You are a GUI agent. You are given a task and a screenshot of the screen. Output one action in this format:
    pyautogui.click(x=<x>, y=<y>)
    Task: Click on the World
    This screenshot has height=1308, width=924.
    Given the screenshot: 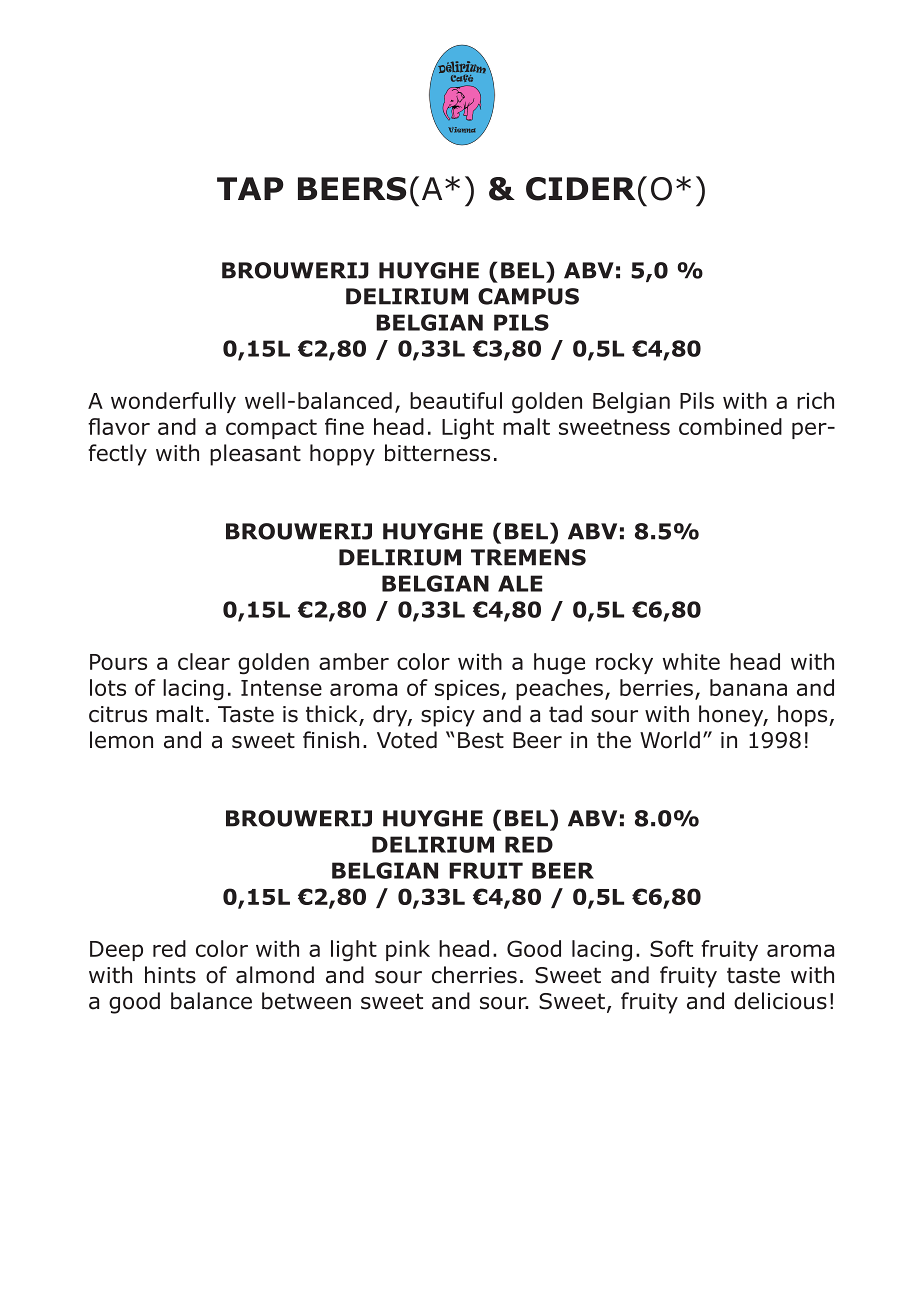 What is the action you would take?
    pyautogui.click(x=670, y=740)
